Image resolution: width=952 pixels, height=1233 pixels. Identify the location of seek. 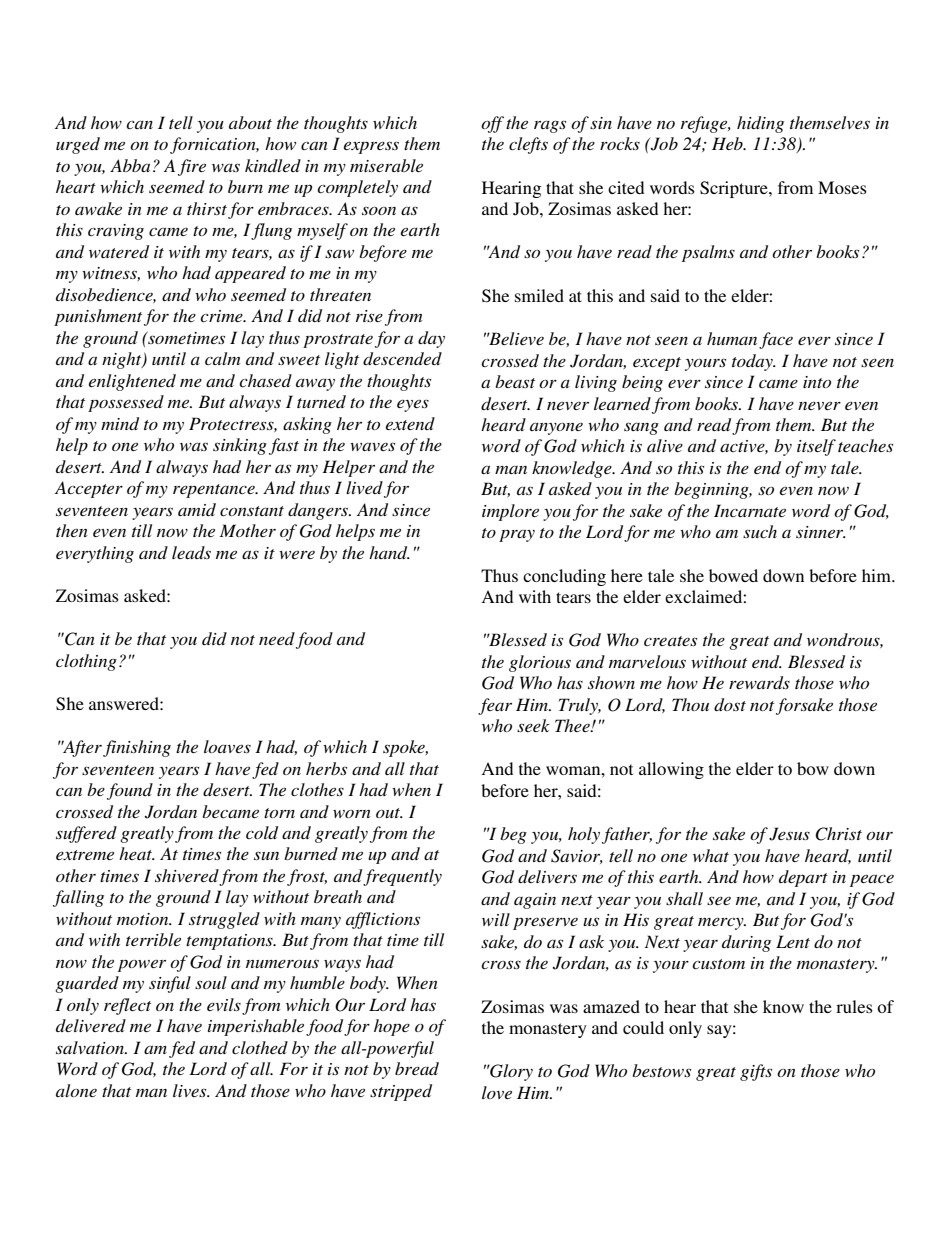
(533, 725).
